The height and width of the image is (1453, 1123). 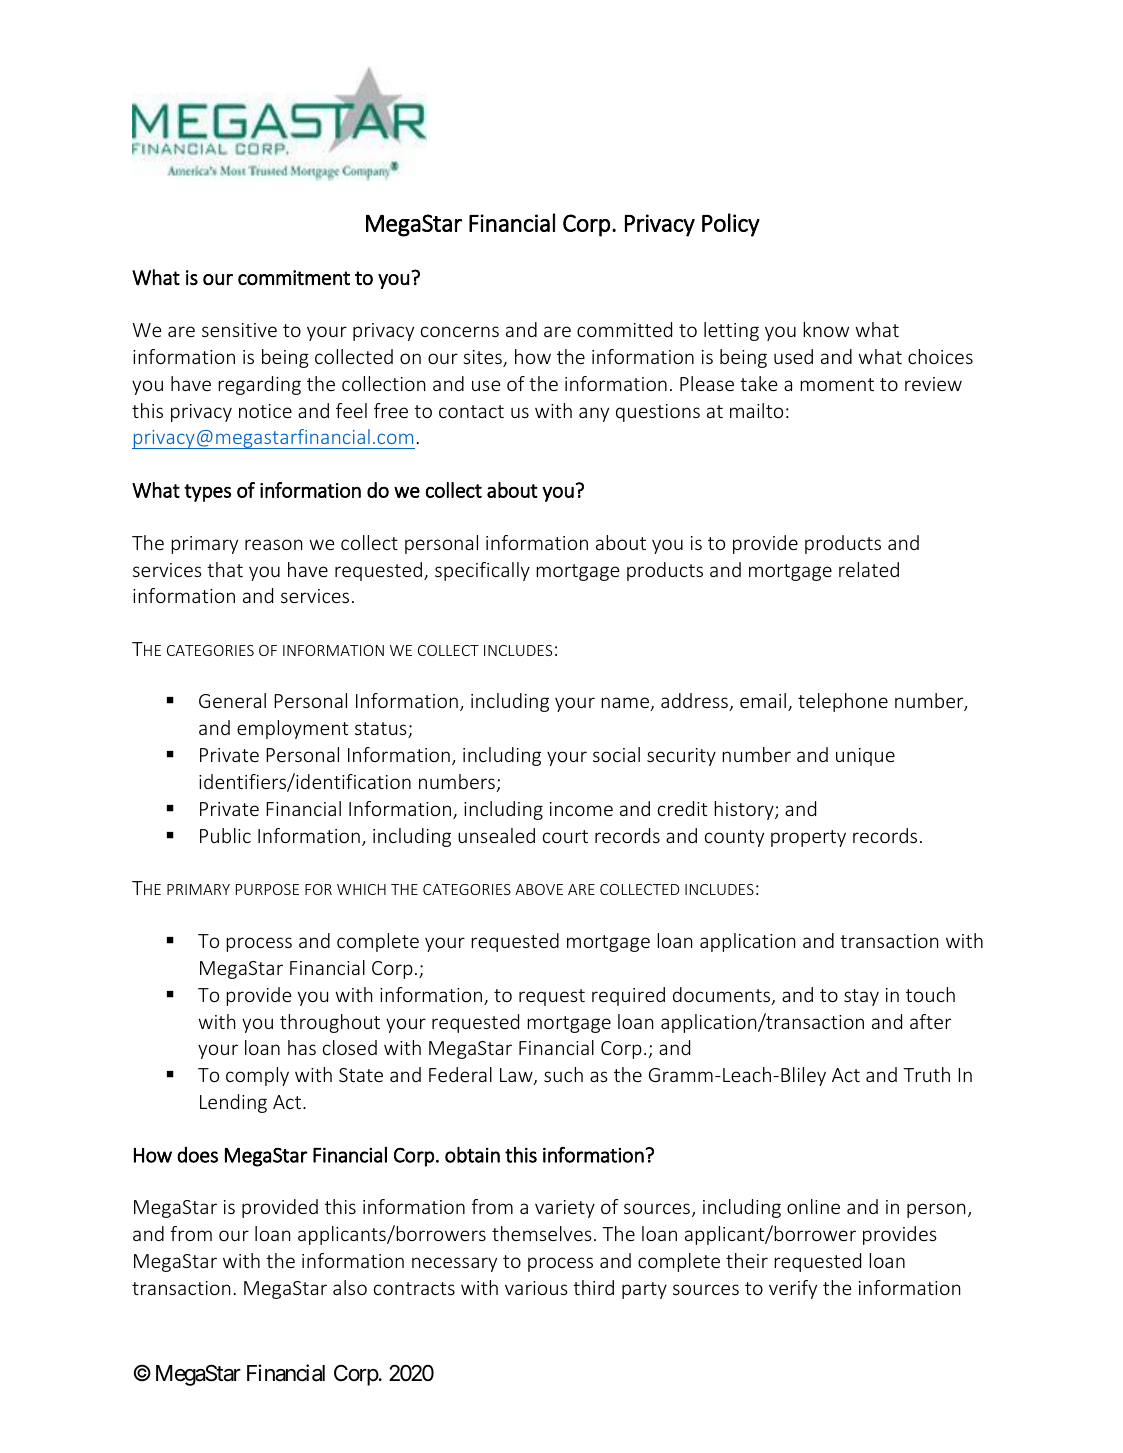 What do you see at coordinates (624, 329) in the image?
I see `committed` at bounding box center [624, 329].
